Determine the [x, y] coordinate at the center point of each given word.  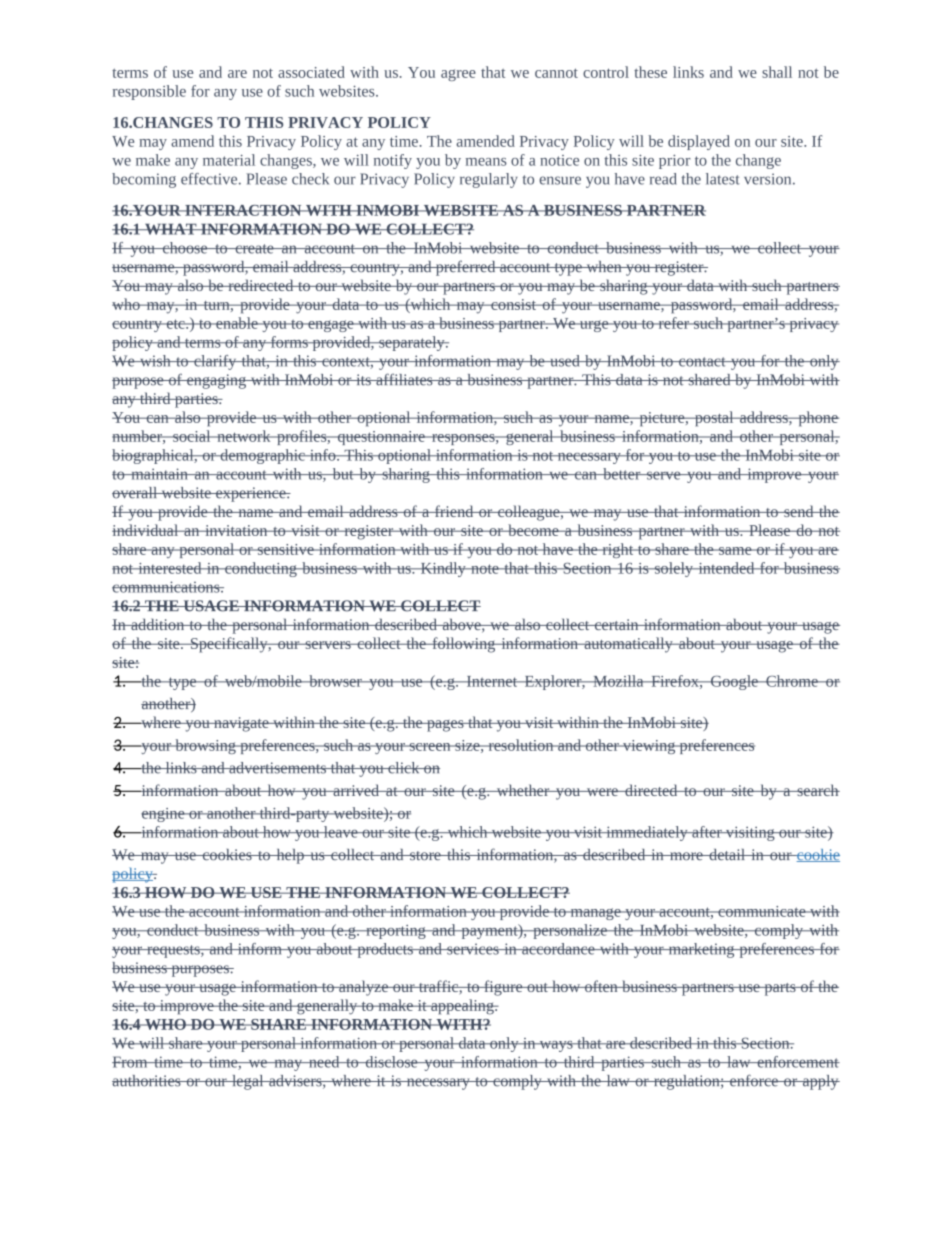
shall [777, 72]
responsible [149, 92]
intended [726, 568]
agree [458, 75]
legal [248, 1082]
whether [523, 790]
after [707, 832]
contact [702, 362]
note [485, 569]
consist [513, 304]
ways [556, 1046]
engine [164, 815]
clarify [215, 362]
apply [820, 1082]
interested [170, 568]
